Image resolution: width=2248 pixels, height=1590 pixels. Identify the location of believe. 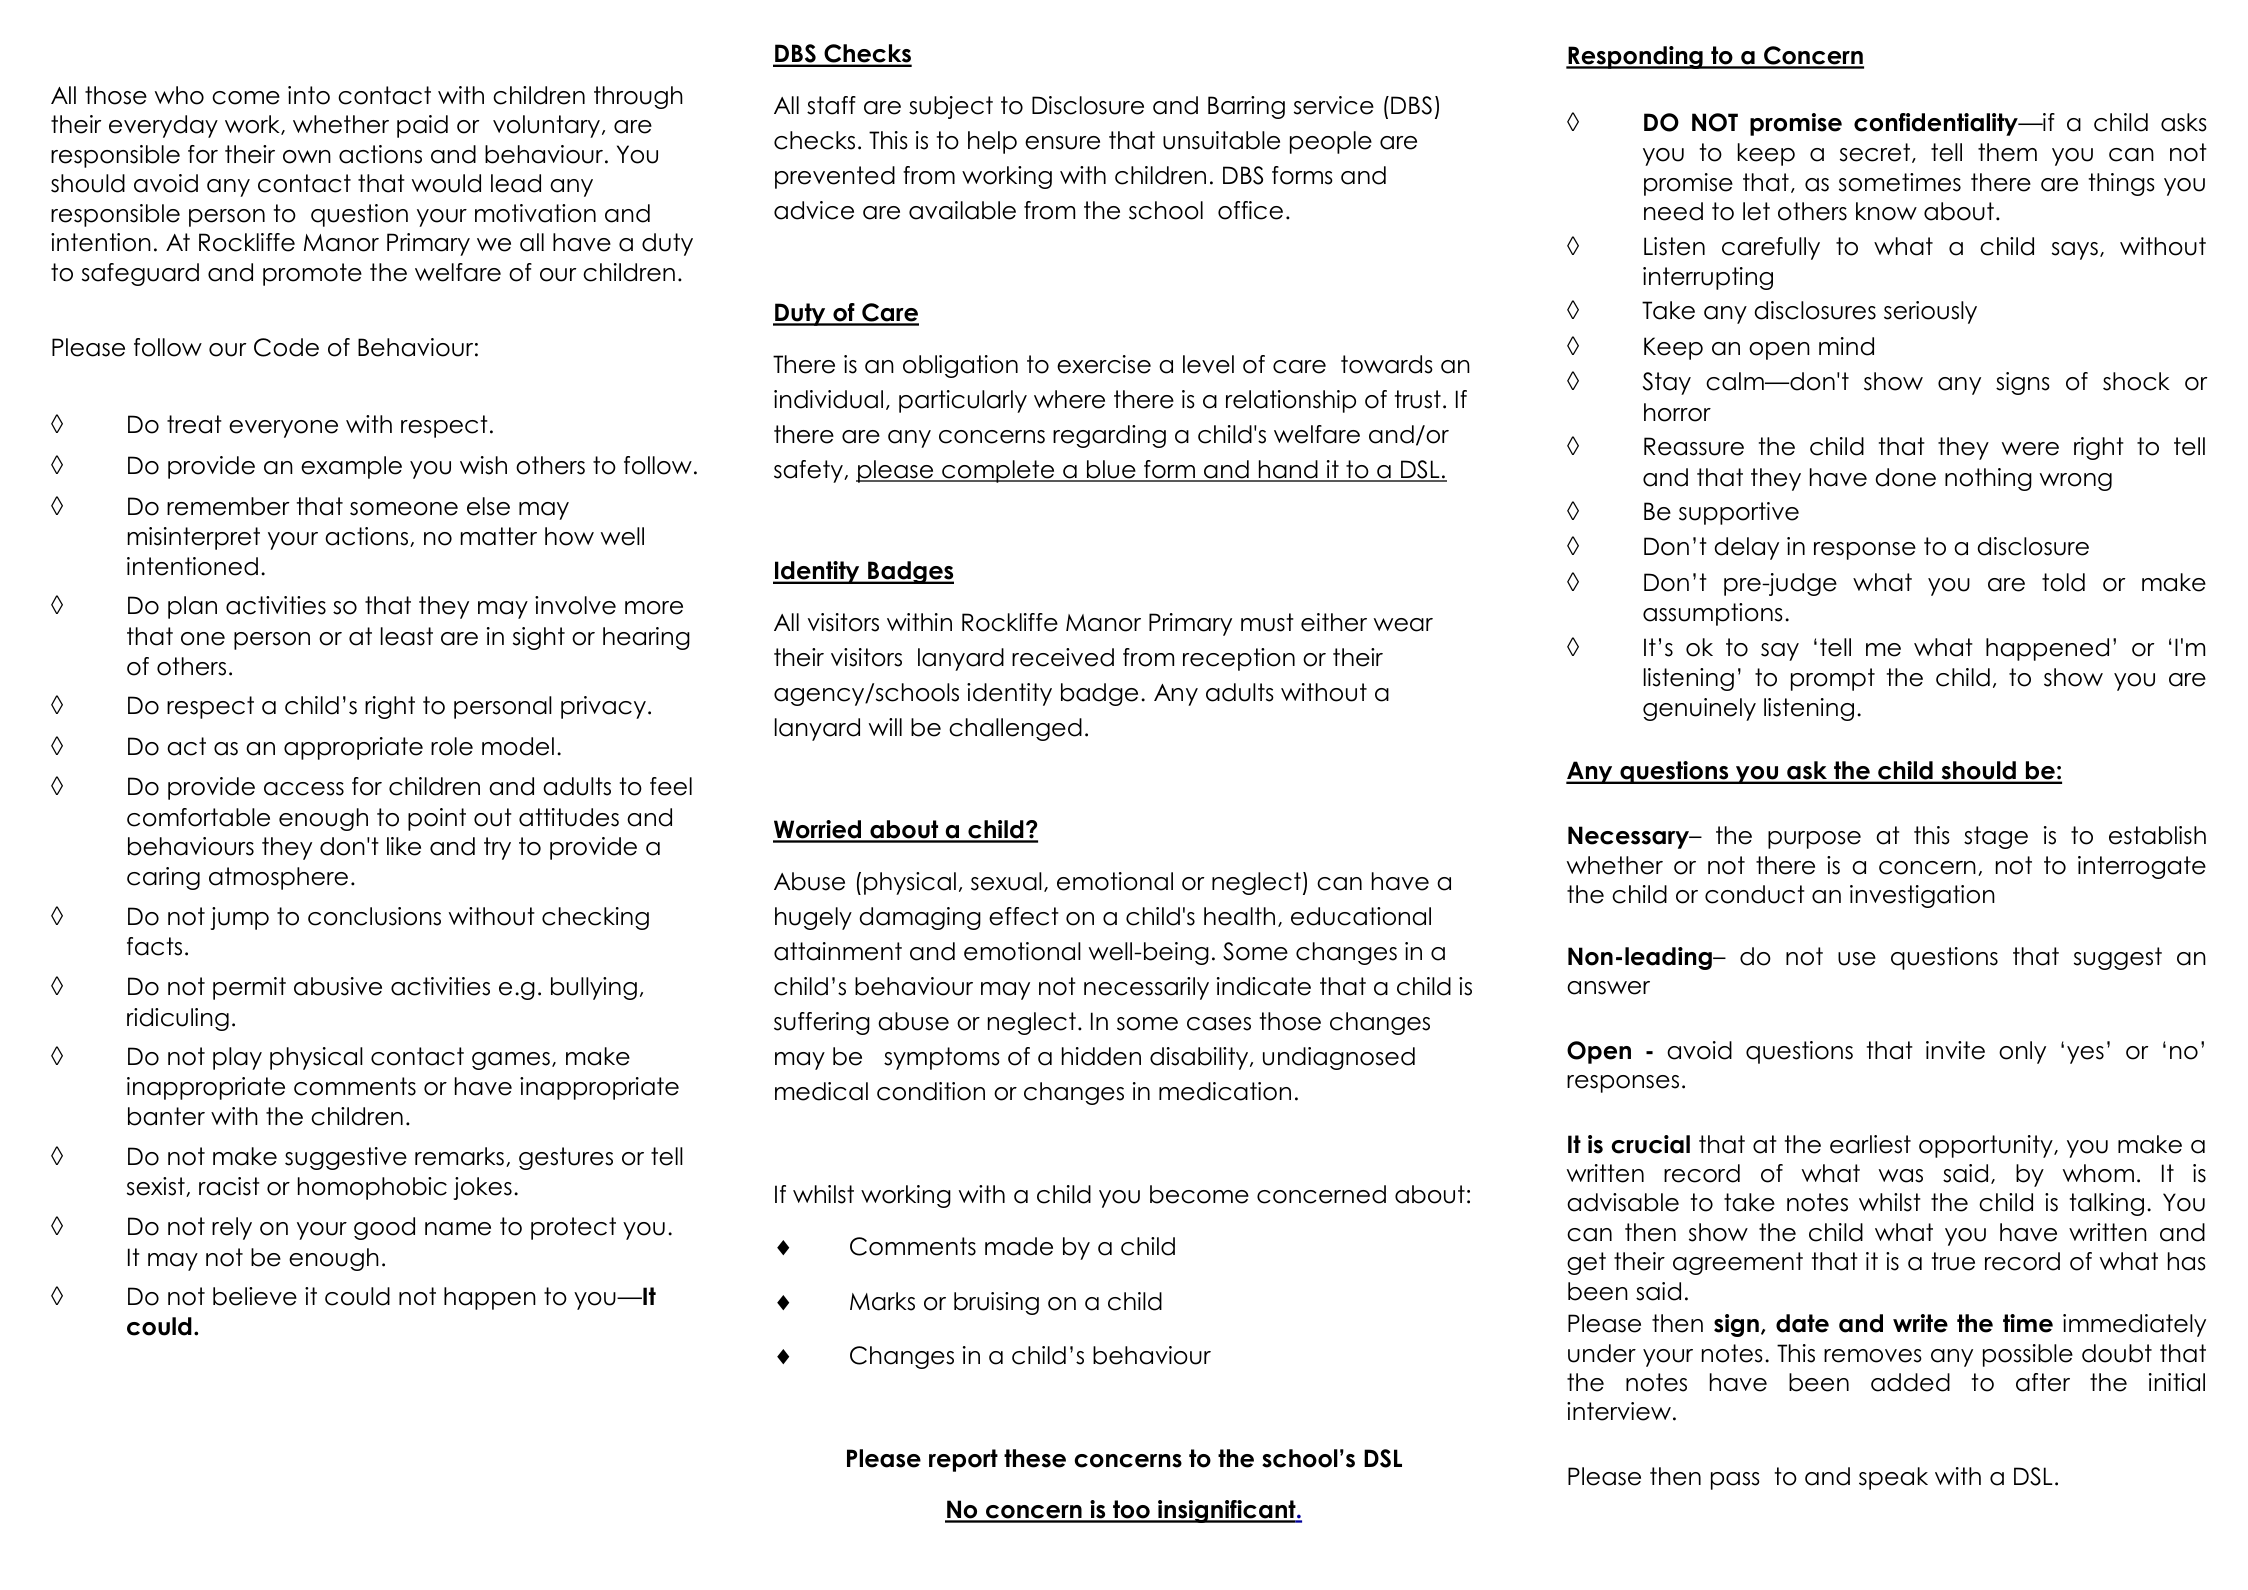
(255, 1296).
